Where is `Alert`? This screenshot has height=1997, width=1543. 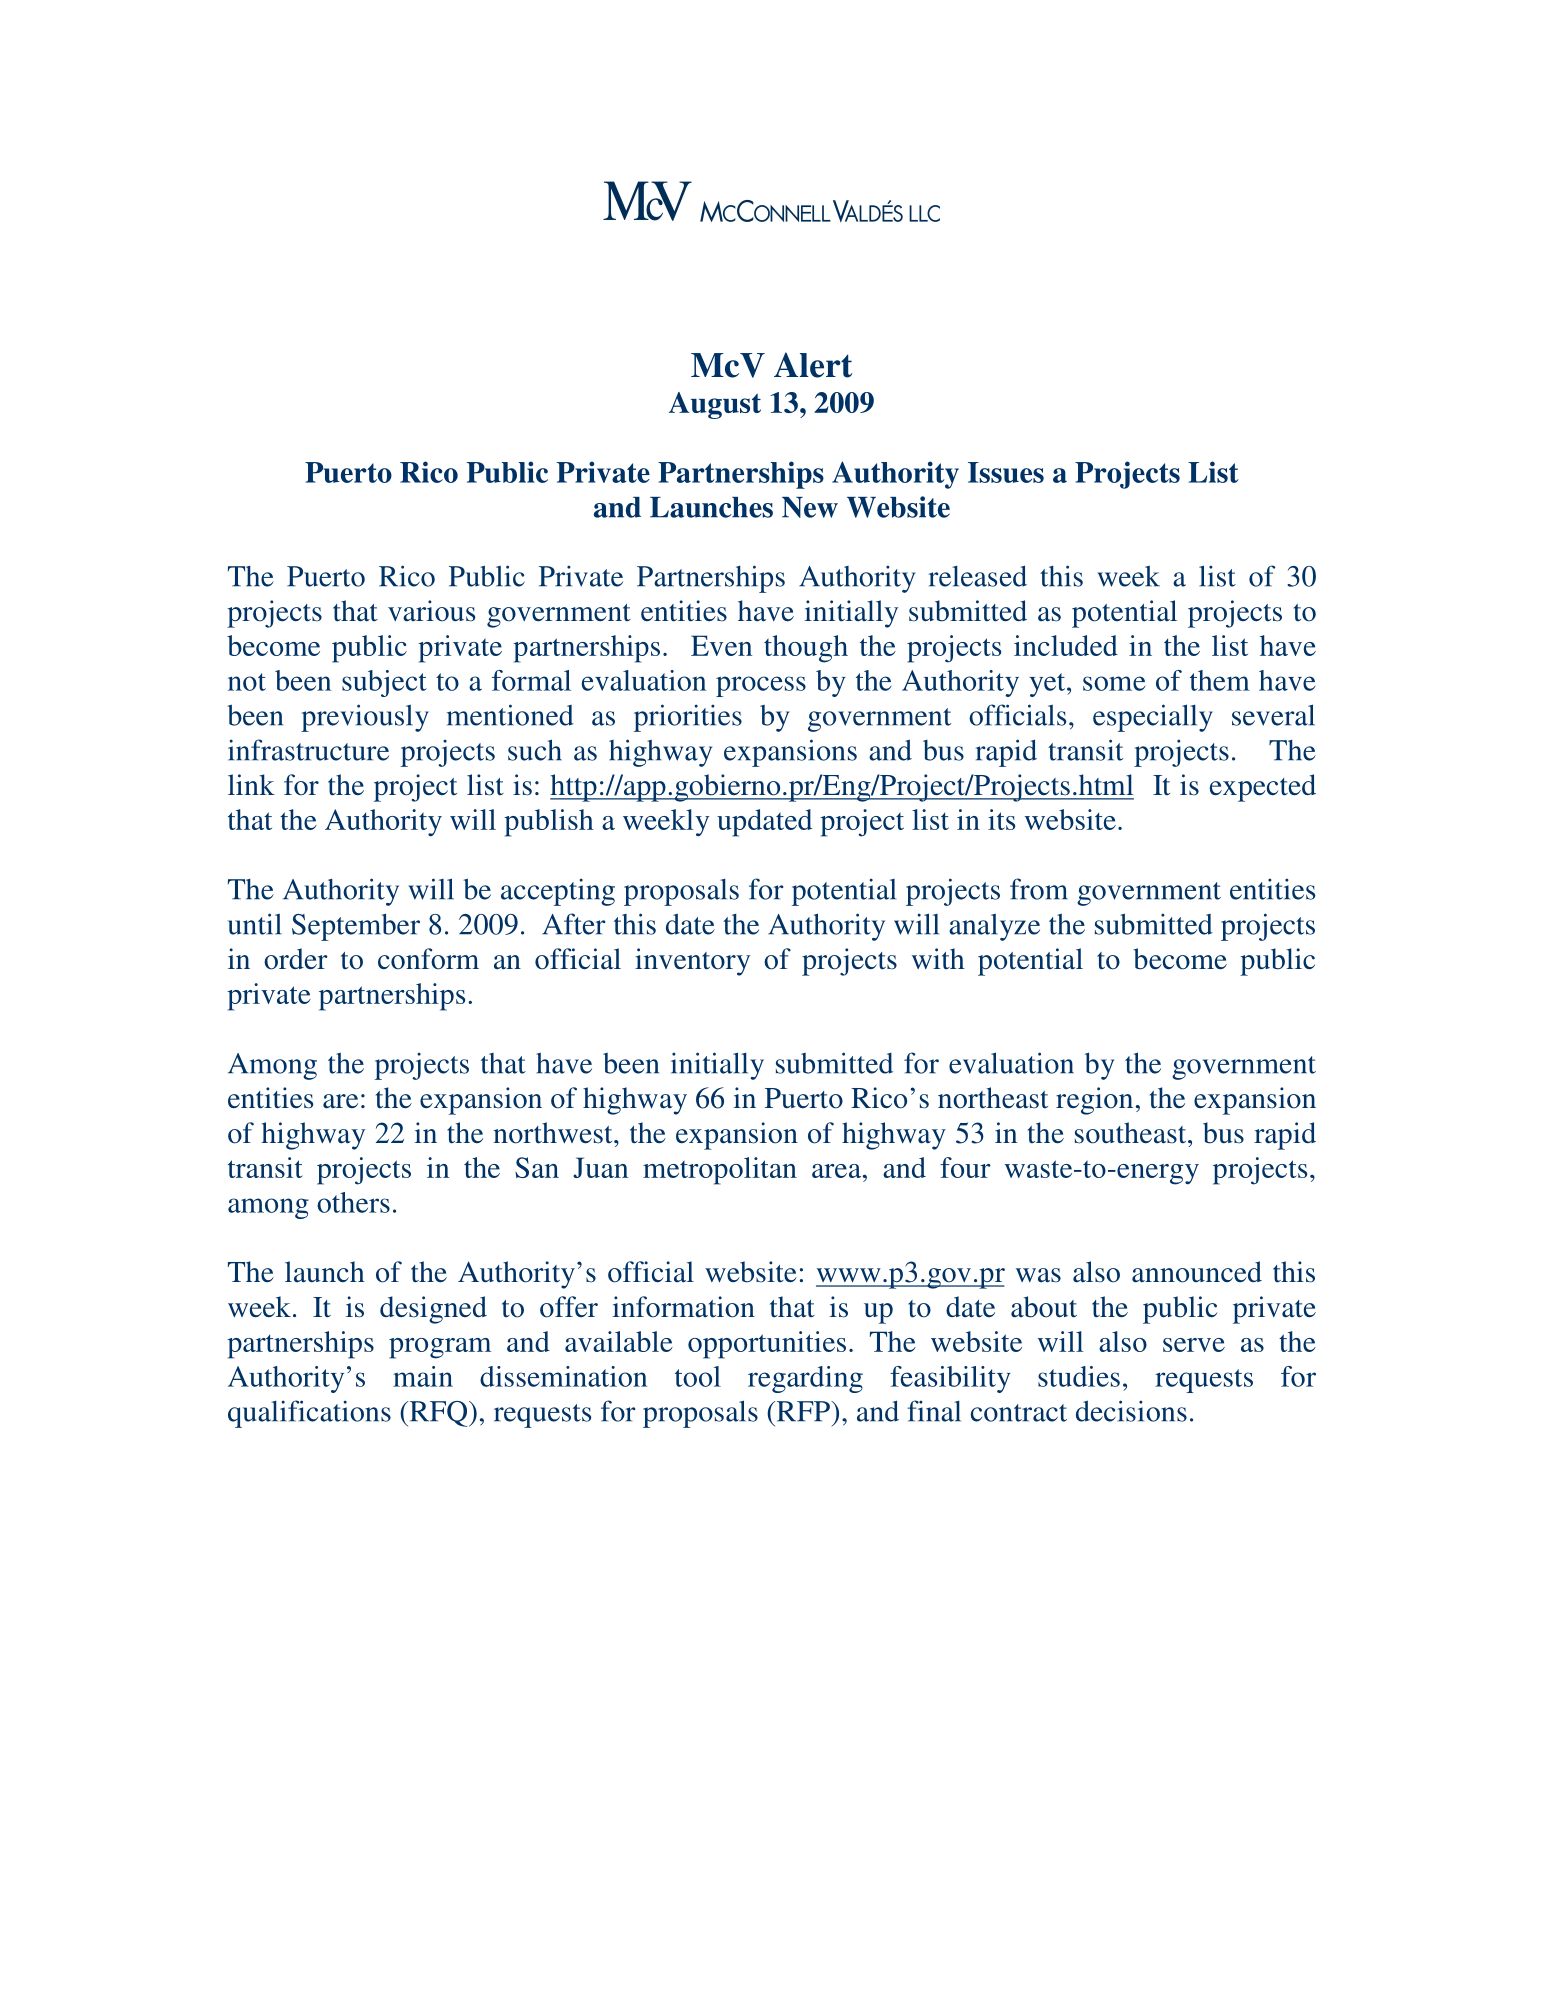 Alert is located at coordinates (813, 365).
